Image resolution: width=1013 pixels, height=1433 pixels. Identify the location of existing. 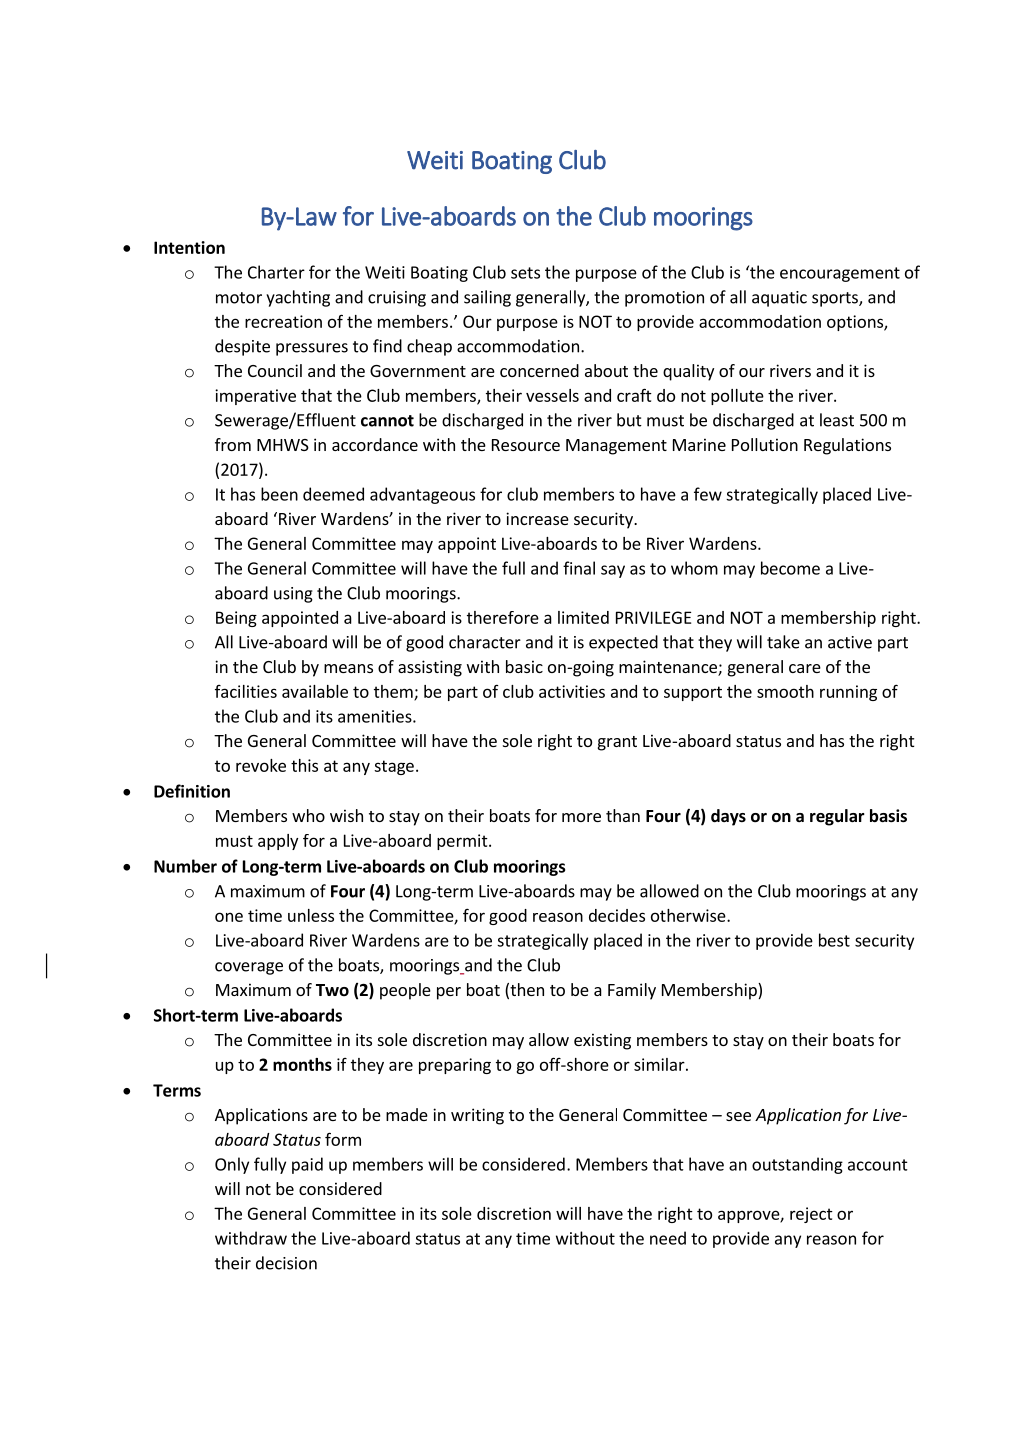
(602, 1041).
